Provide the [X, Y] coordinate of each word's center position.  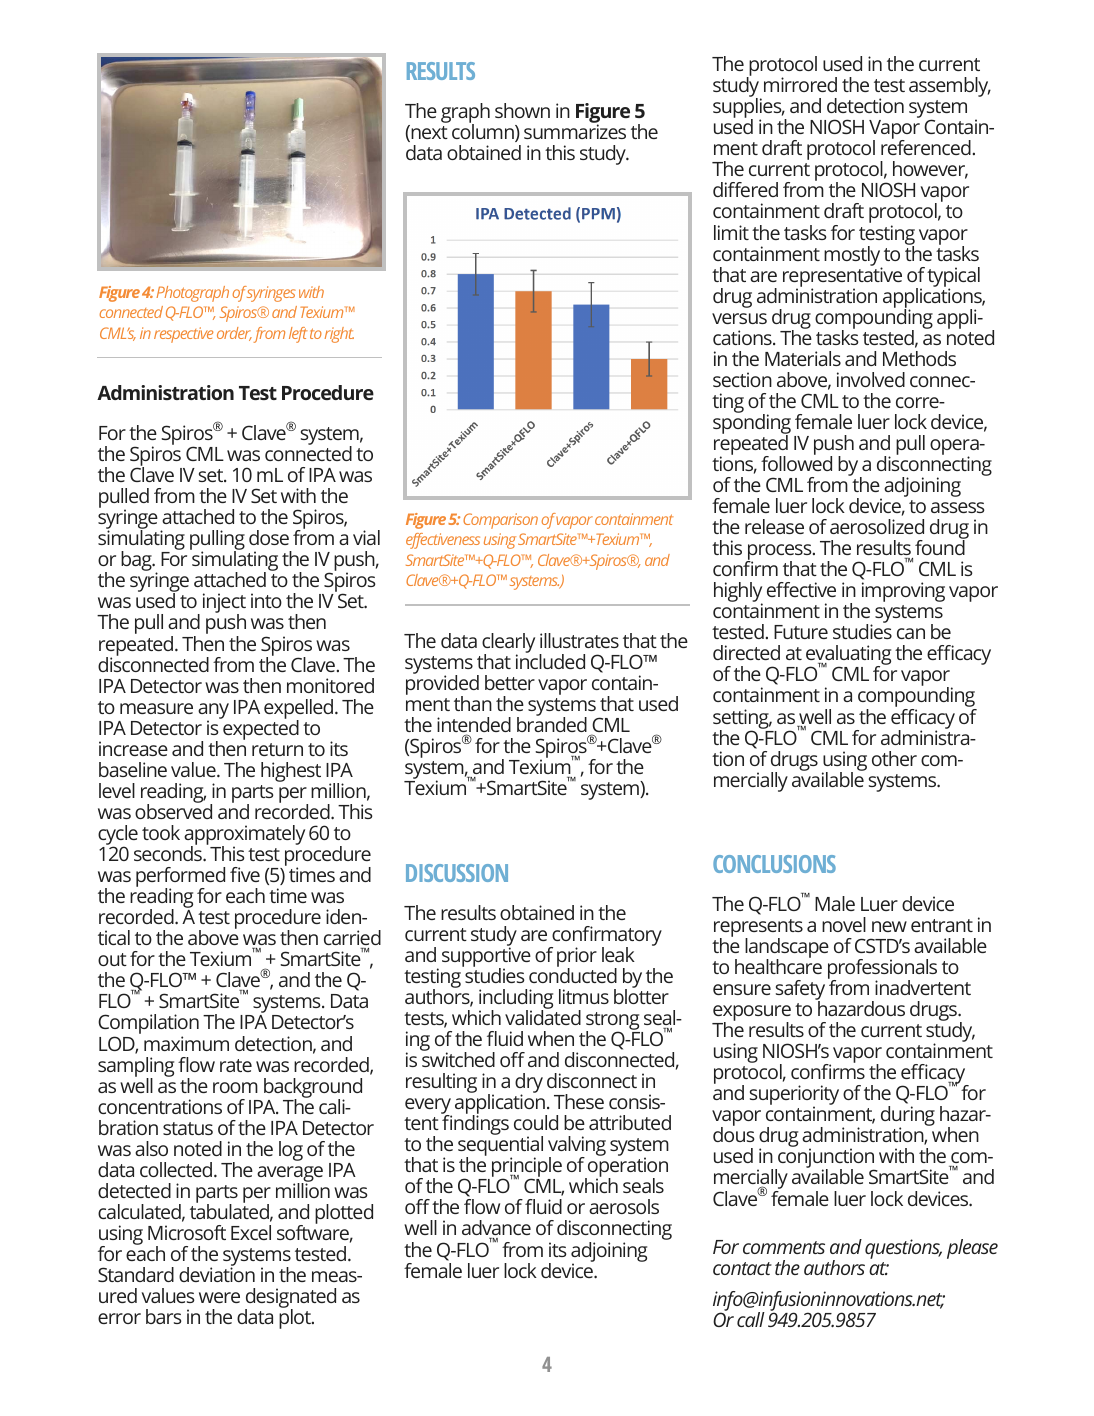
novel [844, 924]
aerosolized [877, 526]
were [219, 1297]
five [245, 874]
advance [496, 1229]
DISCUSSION [457, 873]
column [484, 132]
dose [269, 537]
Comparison [500, 521]
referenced [926, 146]
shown [522, 110]
